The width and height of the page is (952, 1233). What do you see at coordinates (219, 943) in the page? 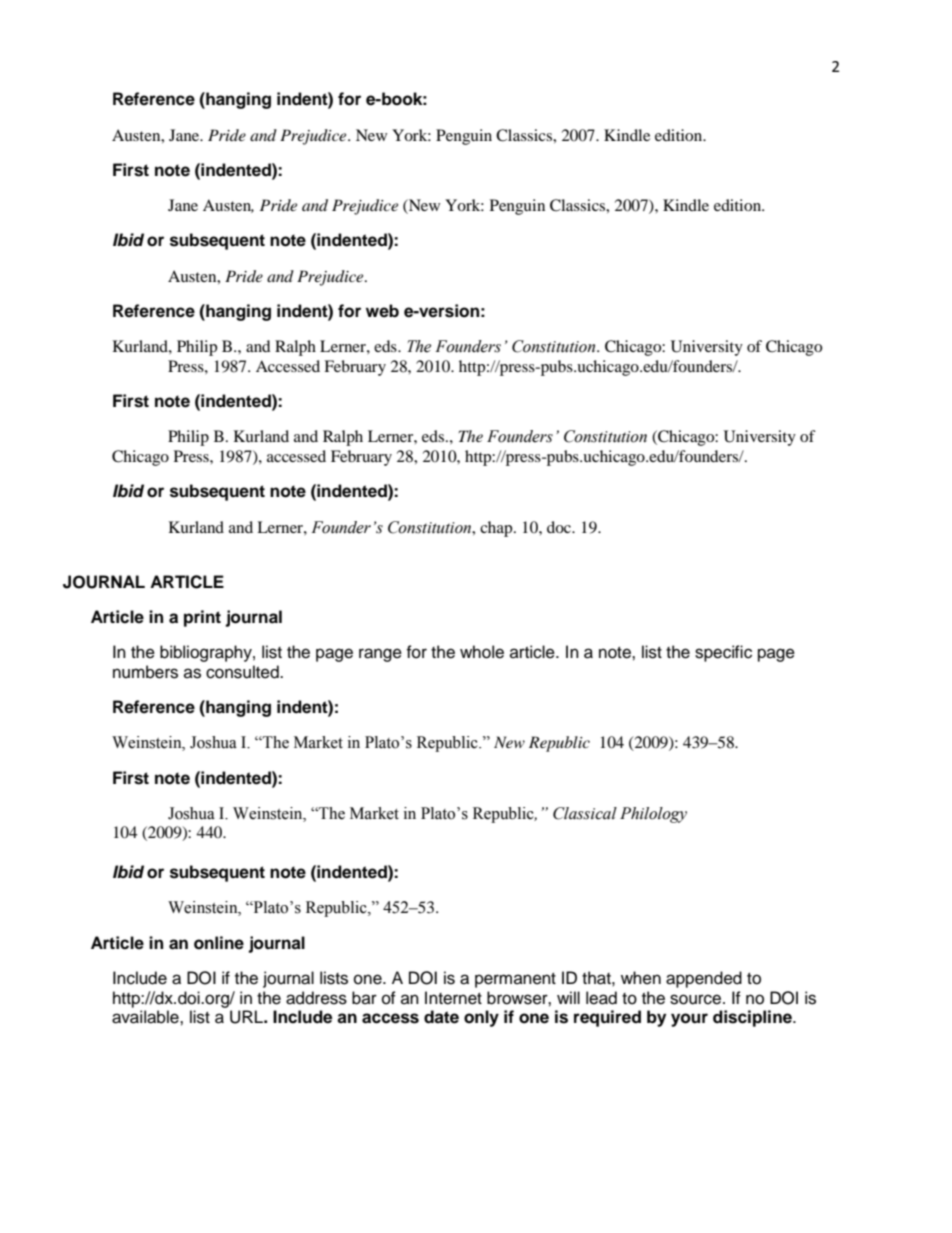
I see `online` at bounding box center [219, 943].
